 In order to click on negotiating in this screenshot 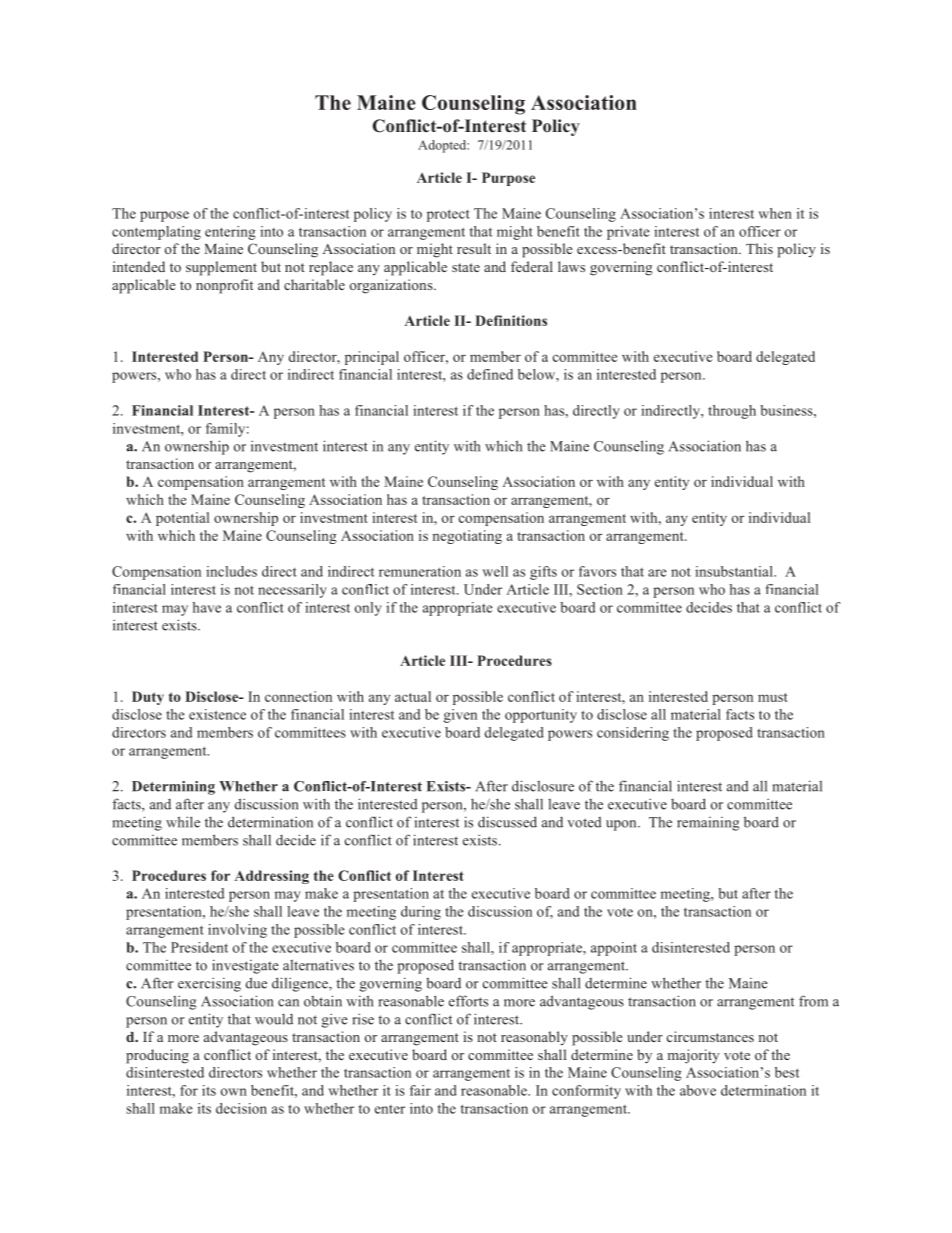, I will do `click(467, 537)`.
